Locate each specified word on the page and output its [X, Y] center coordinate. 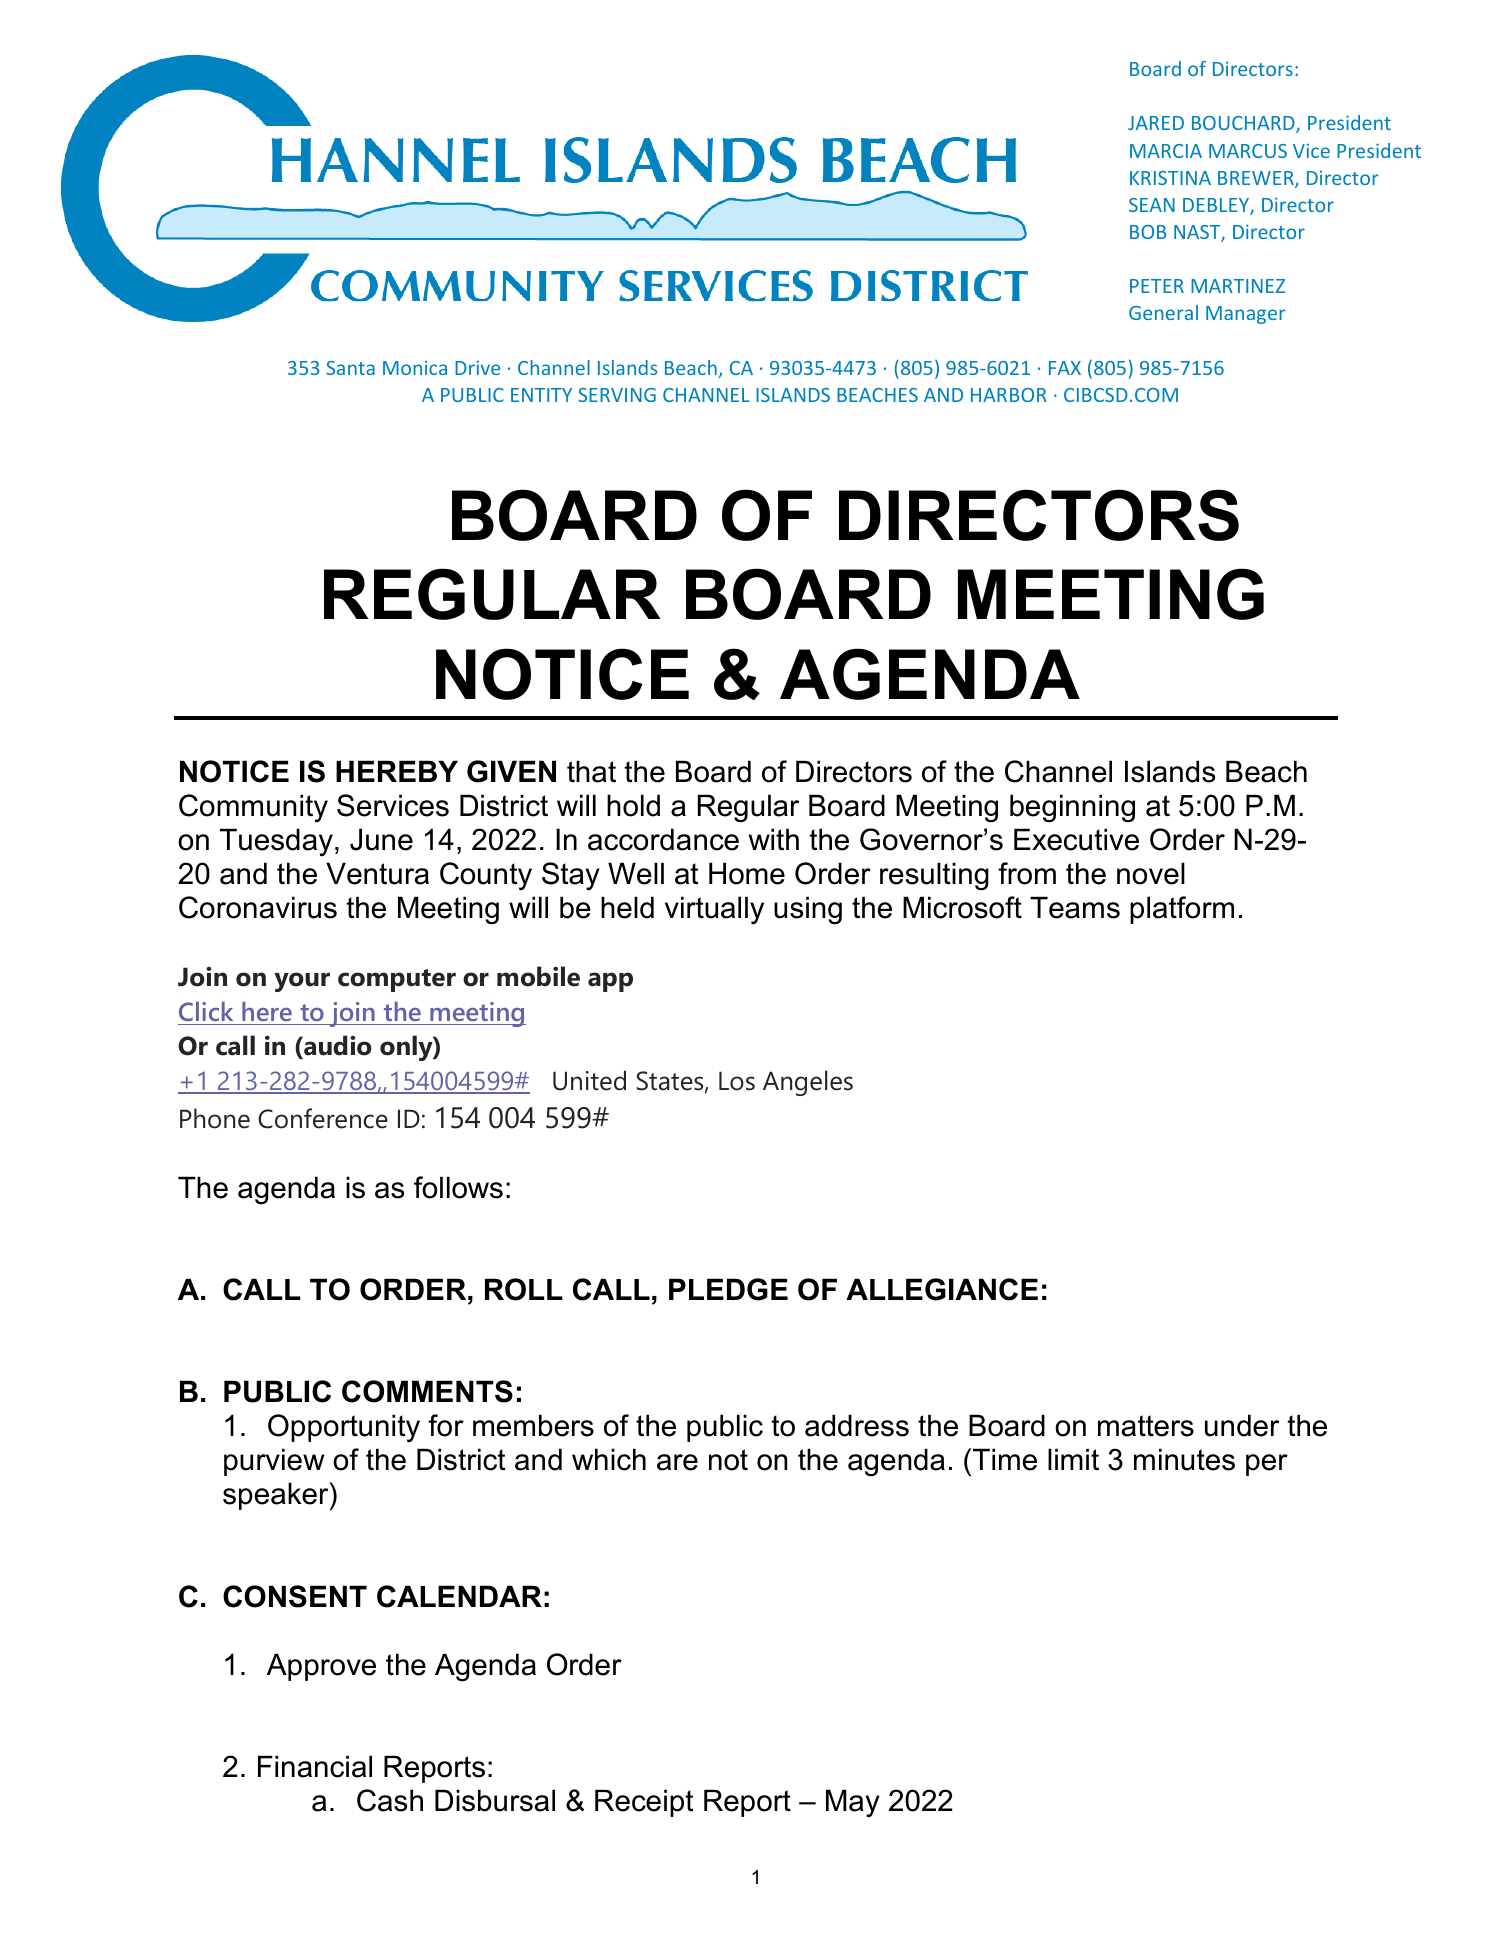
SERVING [617, 395]
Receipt [644, 1803]
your [302, 982]
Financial [315, 1766]
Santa [350, 368]
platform [1182, 910]
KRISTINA [1170, 178]
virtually [714, 910]
